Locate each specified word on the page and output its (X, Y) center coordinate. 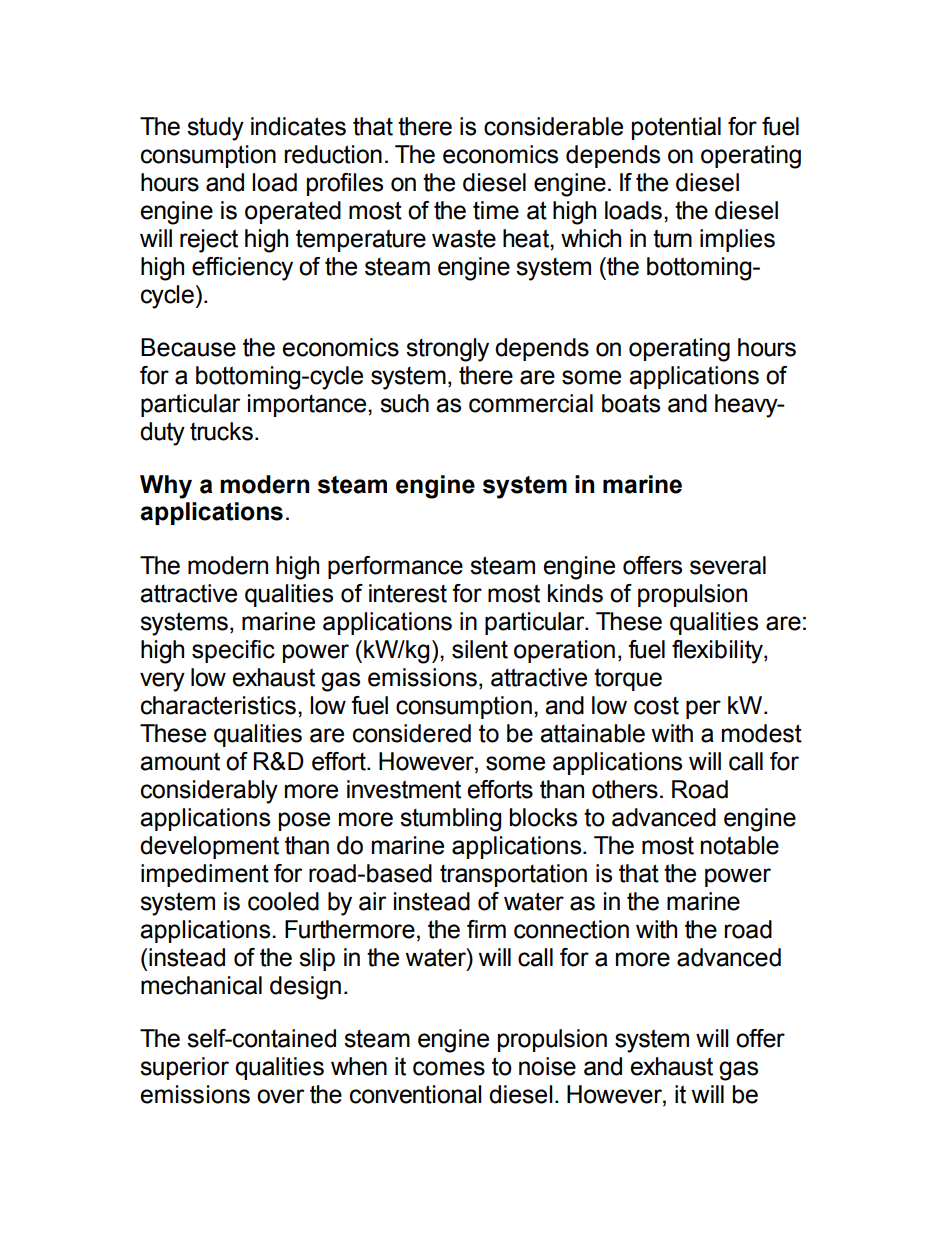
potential (676, 128)
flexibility (718, 652)
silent (480, 649)
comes (449, 1068)
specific (233, 651)
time (496, 210)
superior (184, 1068)
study (215, 129)
